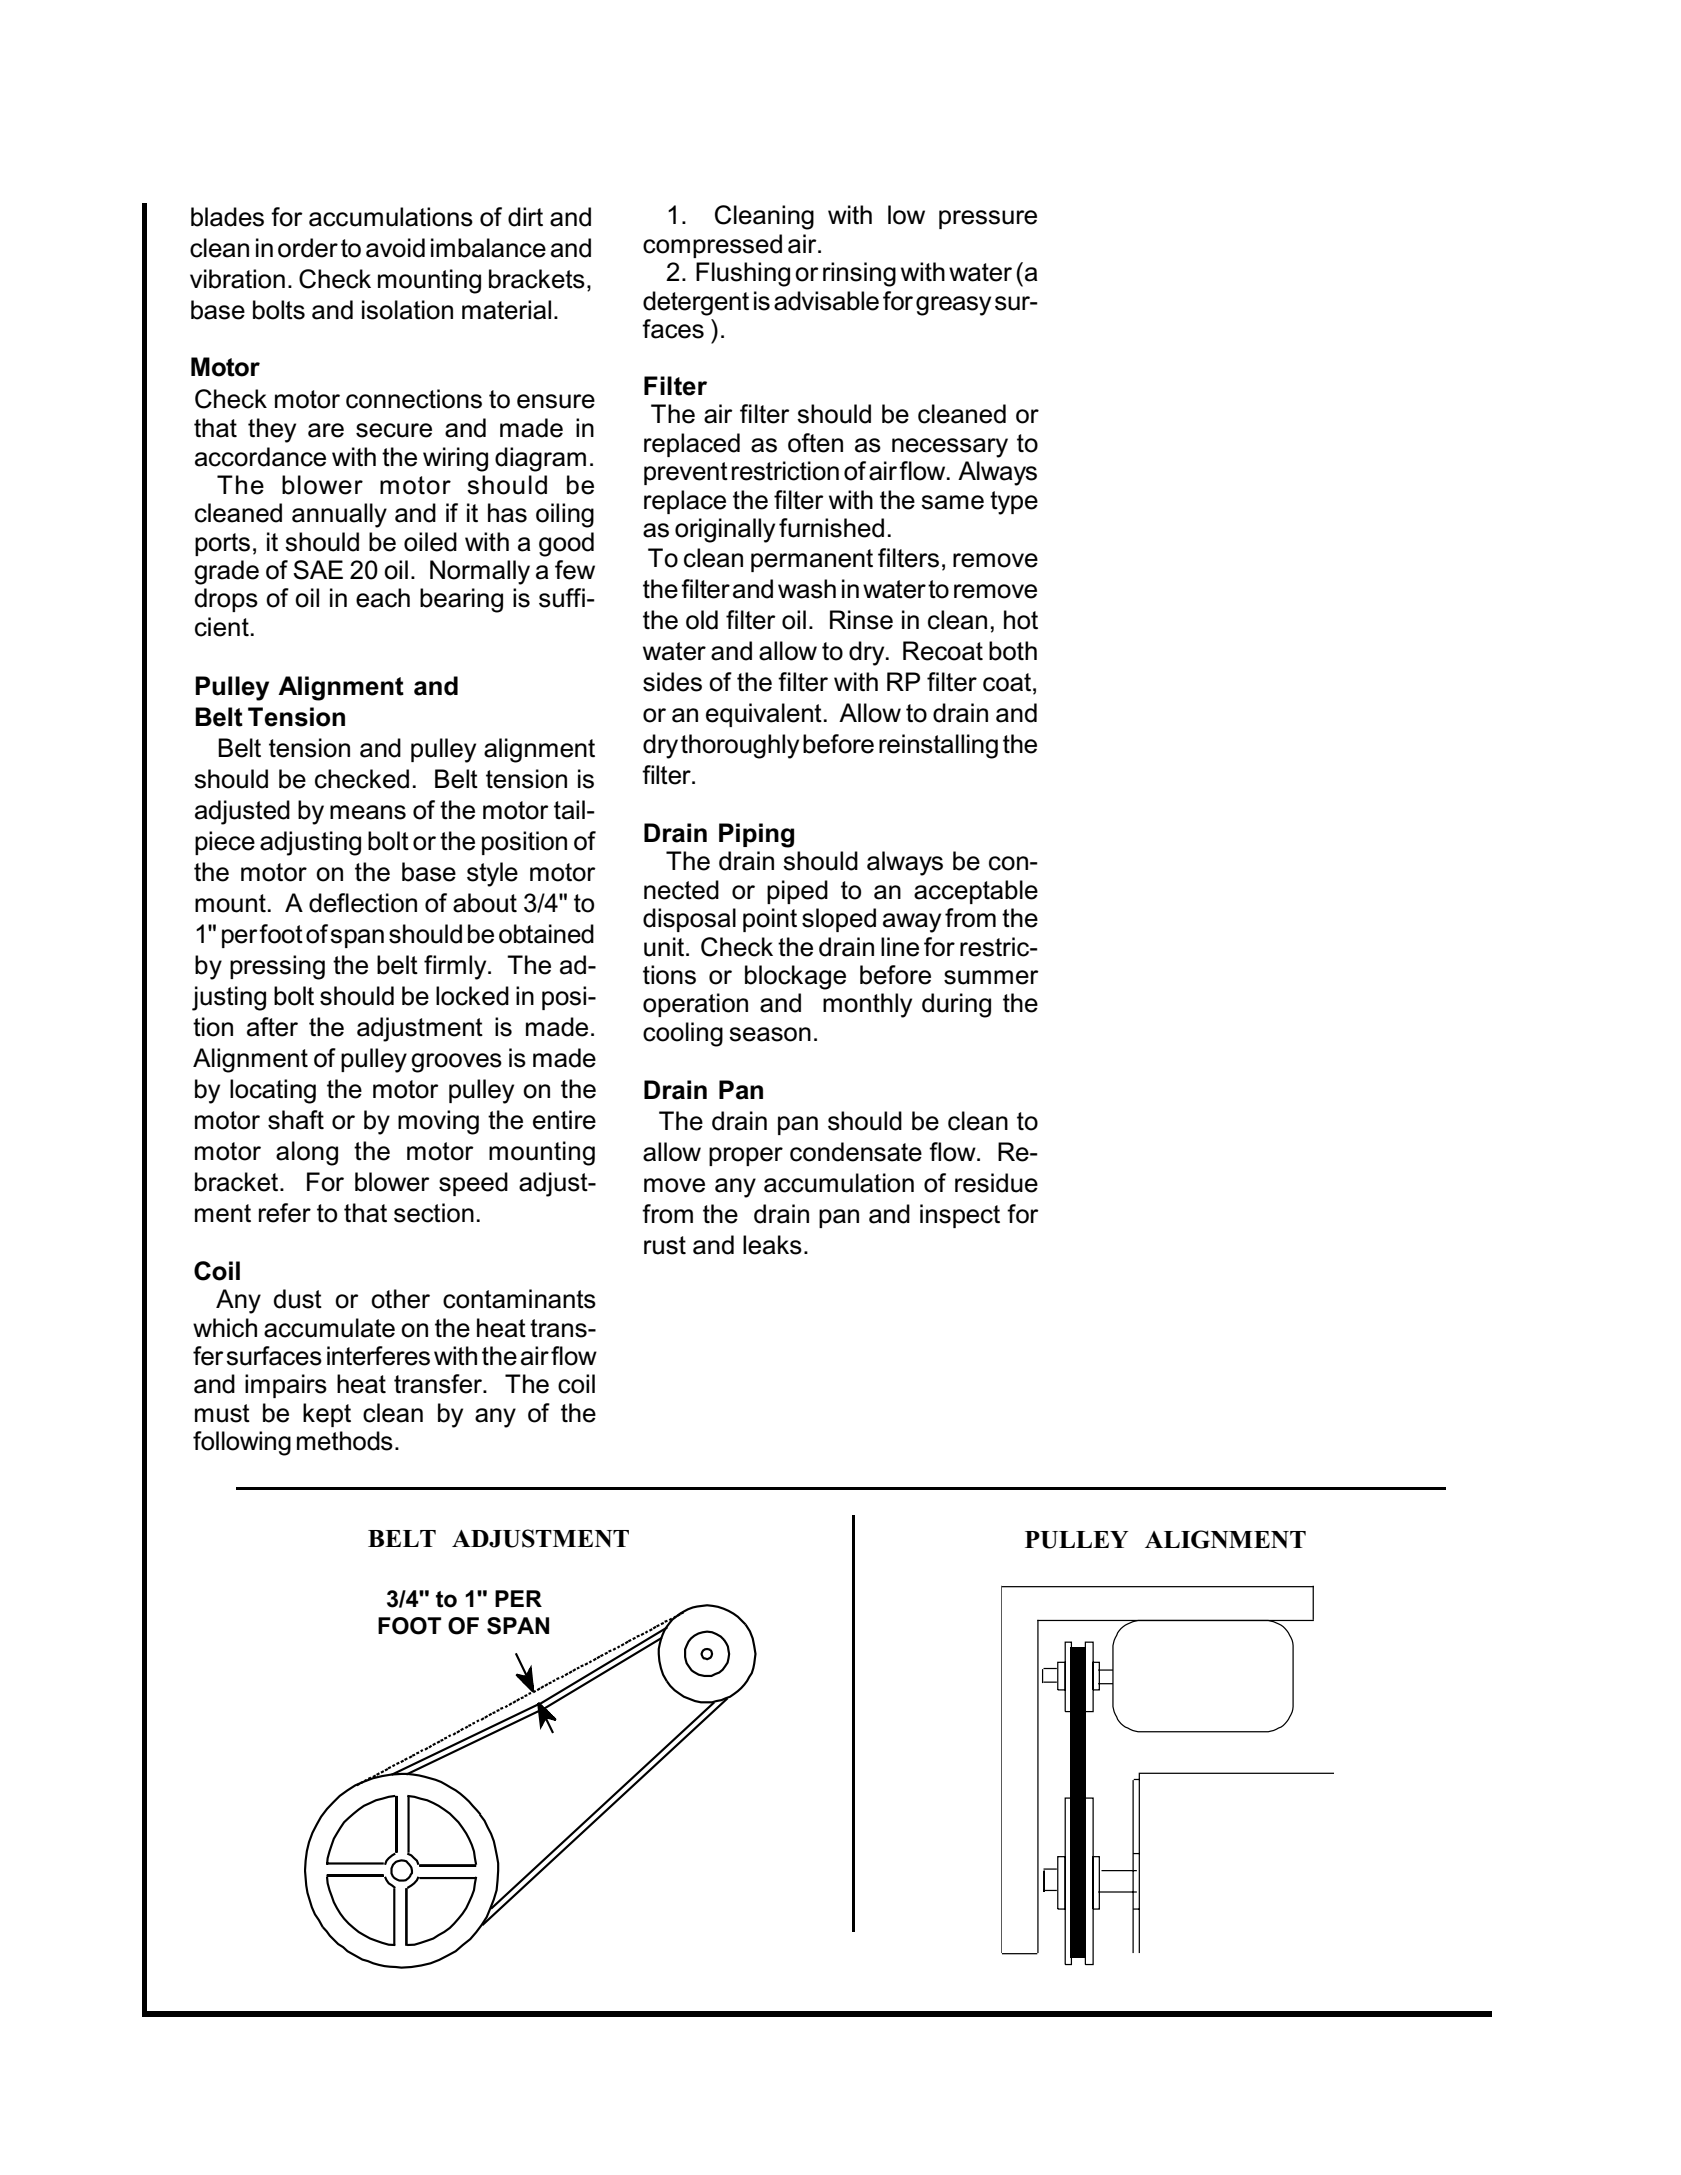 The image size is (1681, 2175). What do you see at coordinates (756, 835) in the page?
I see `Piping` at bounding box center [756, 835].
